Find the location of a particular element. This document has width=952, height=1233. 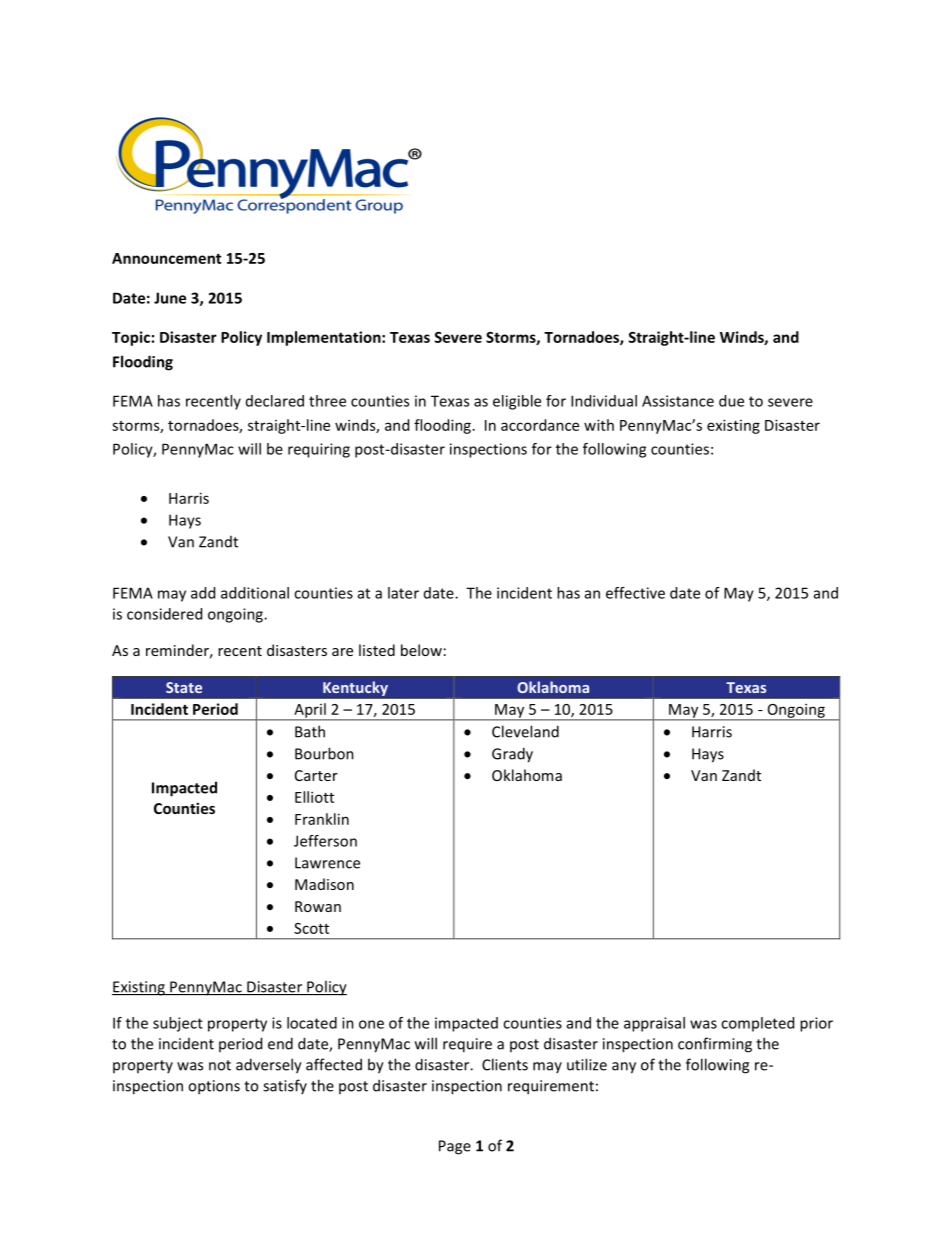

June is located at coordinates (170, 298).
